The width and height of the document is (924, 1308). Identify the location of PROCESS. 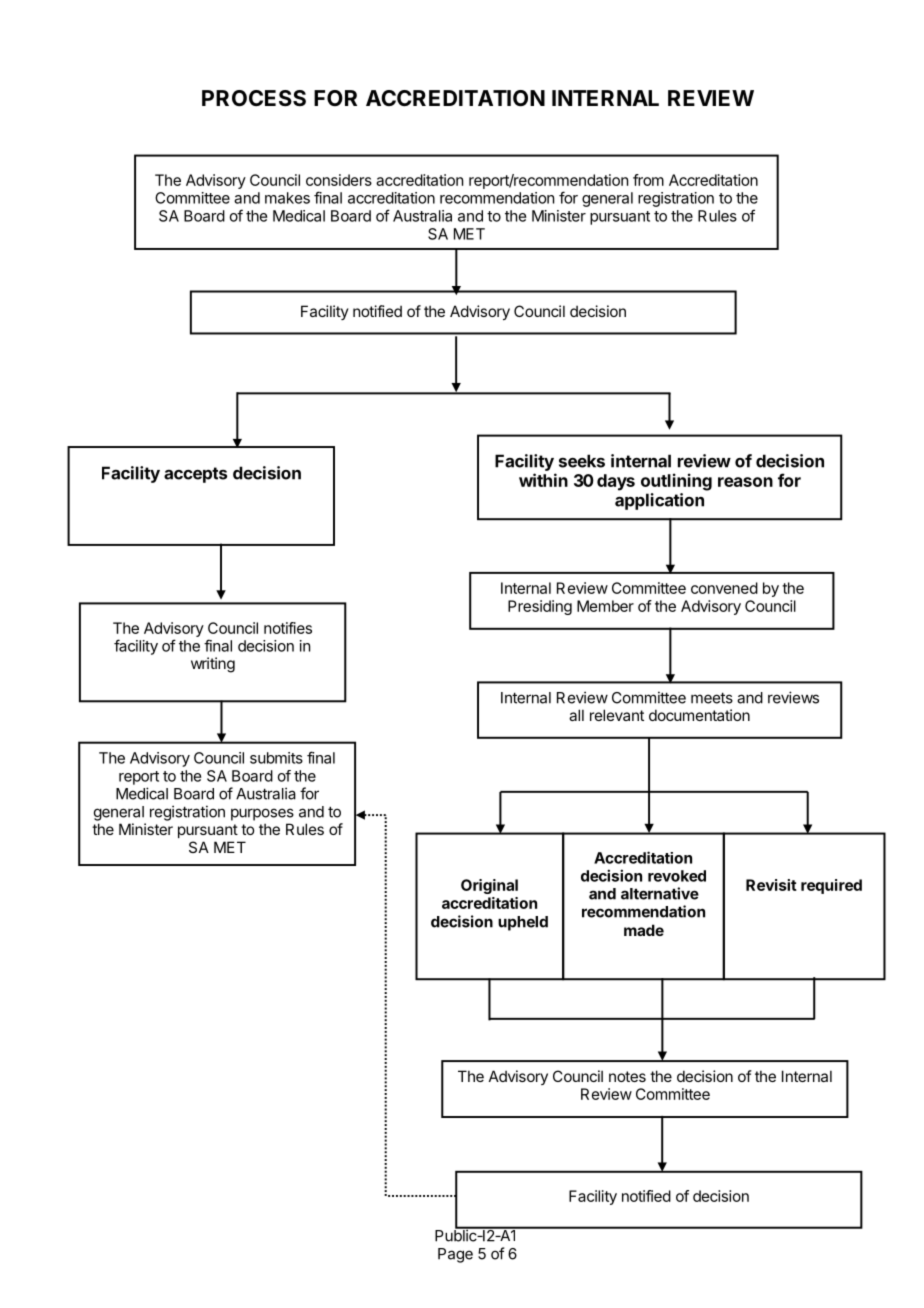
(254, 98).
